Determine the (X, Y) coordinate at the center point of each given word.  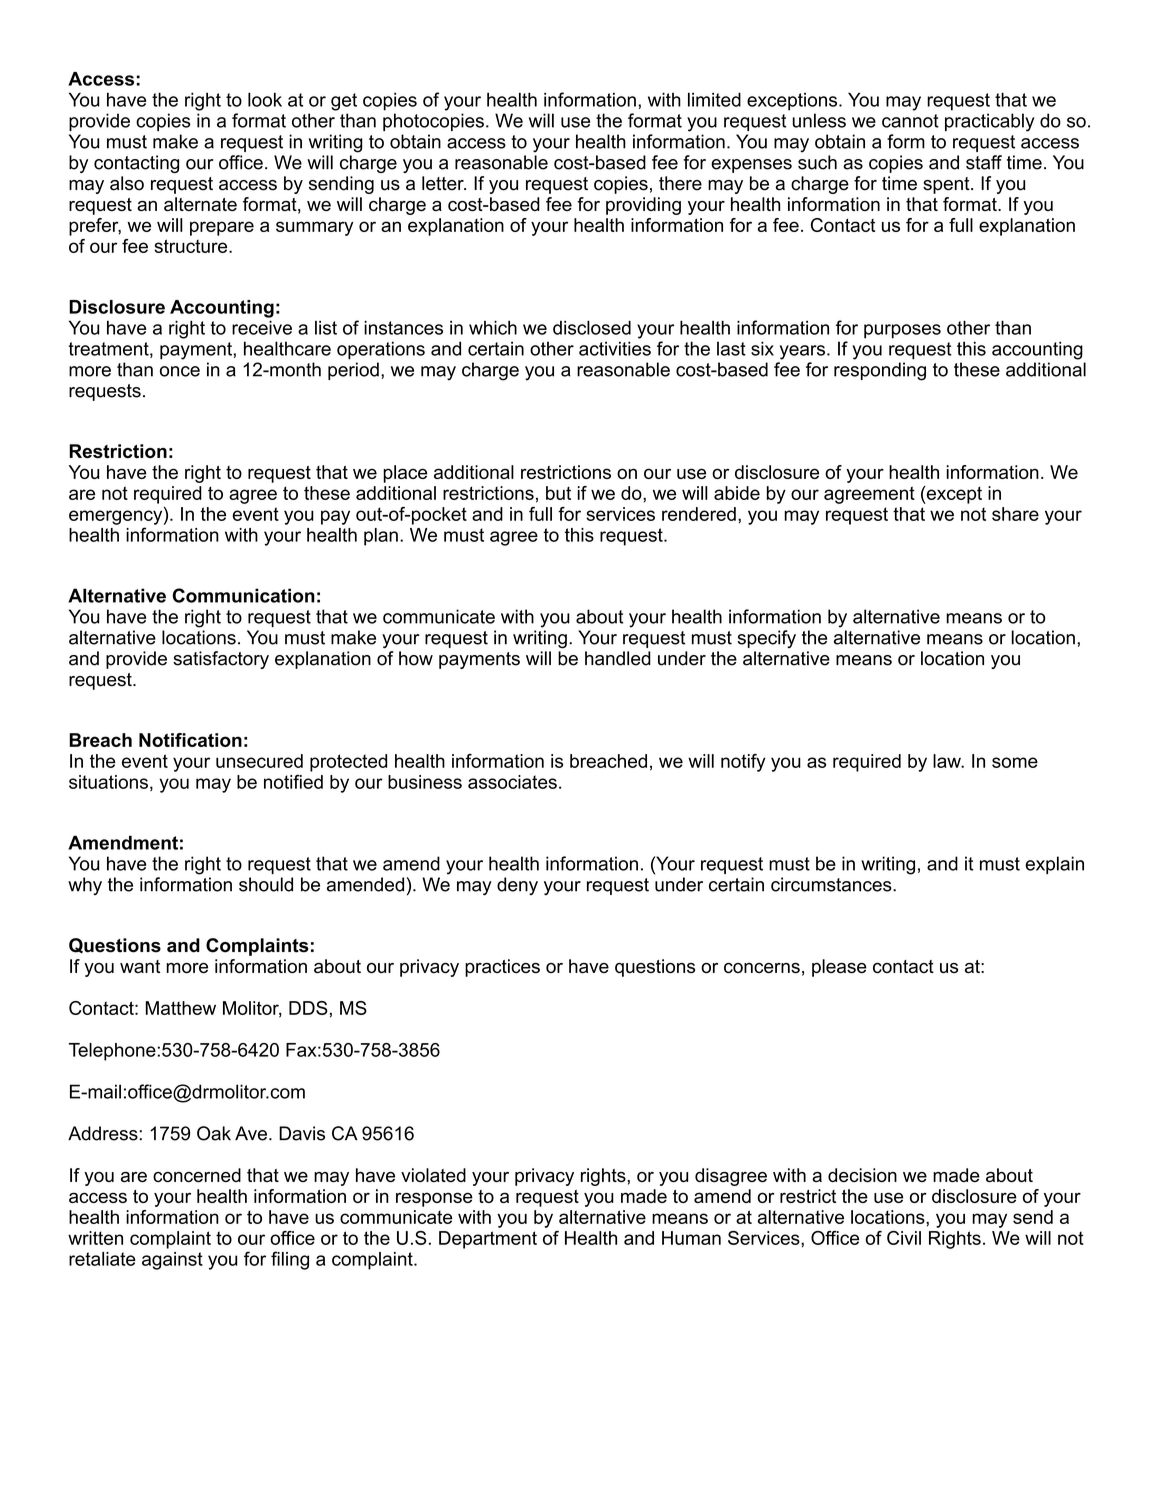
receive (262, 327)
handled (618, 658)
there (680, 183)
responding (880, 371)
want (140, 966)
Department (488, 1240)
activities (615, 348)
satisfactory (221, 660)
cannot (910, 121)
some (1015, 762)
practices (502, 968)
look (265, 99)
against (172, 1261)
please (839, 968)
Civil (904, 1238)
